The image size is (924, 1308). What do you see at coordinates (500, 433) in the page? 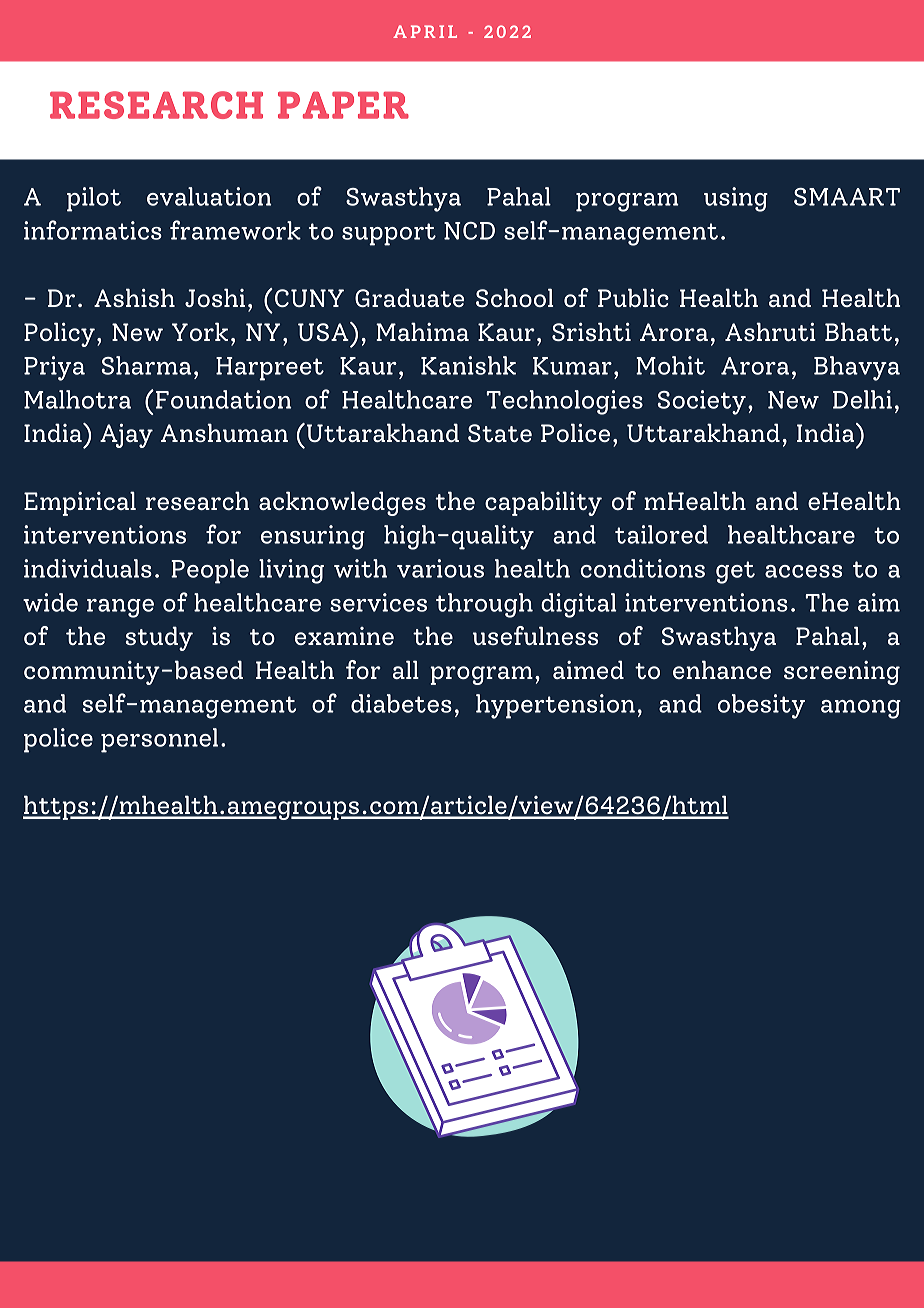
I see `State` at bounding box center [500, 433].
